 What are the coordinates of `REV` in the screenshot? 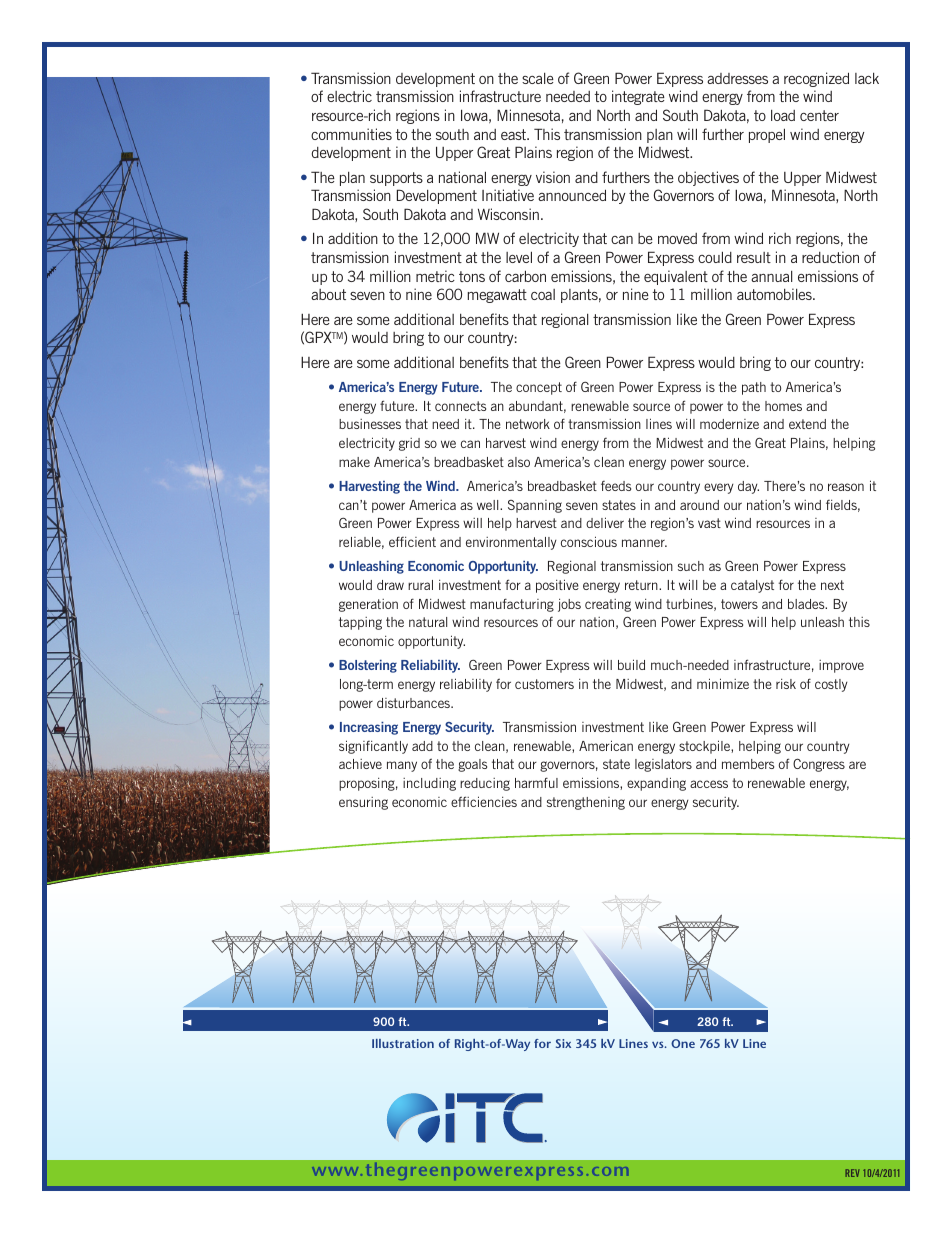 It's located at (852, 1173).
